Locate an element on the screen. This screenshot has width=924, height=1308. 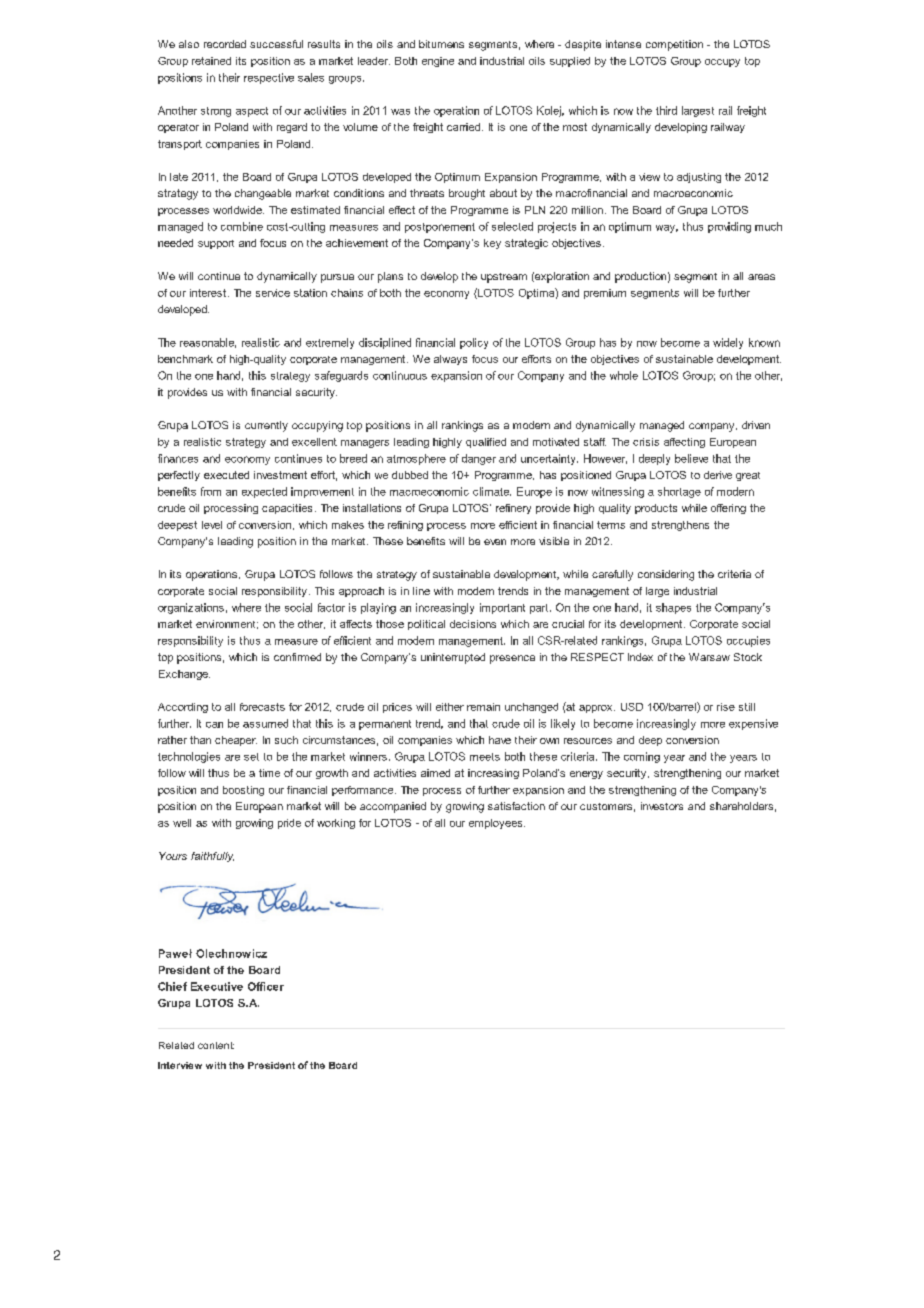
engine is located at coordinates (438, 62).
